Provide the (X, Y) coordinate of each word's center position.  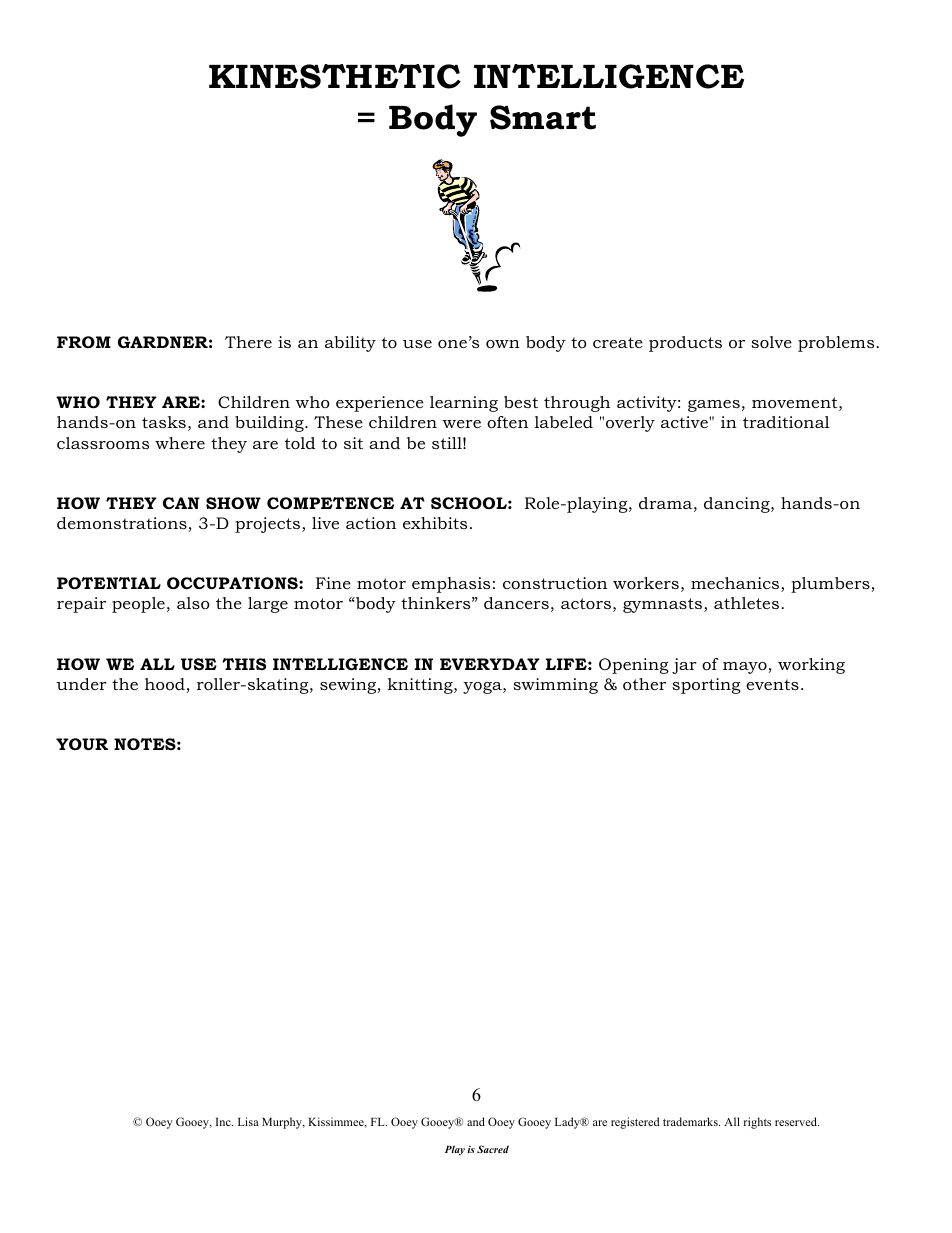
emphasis (451, 585)
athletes (748, 603)
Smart (543, 117)
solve (771, 342)
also (193, 603)
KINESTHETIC (335, 76)
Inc (224, 1122)
